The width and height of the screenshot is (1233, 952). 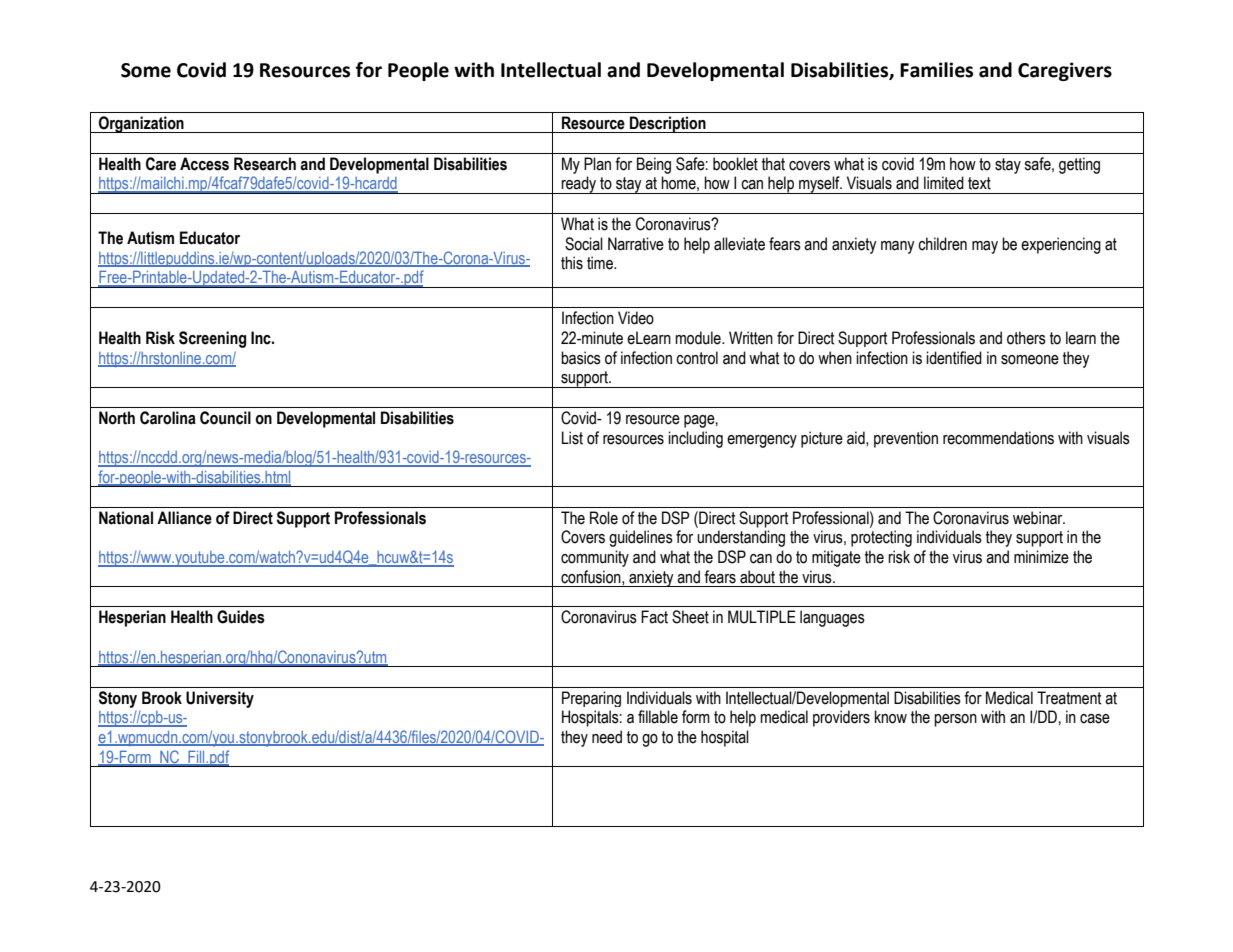 What do you see at coordinates (204, 164) in the screenshot?
I see `Access` at bounding box center [204, 164].
